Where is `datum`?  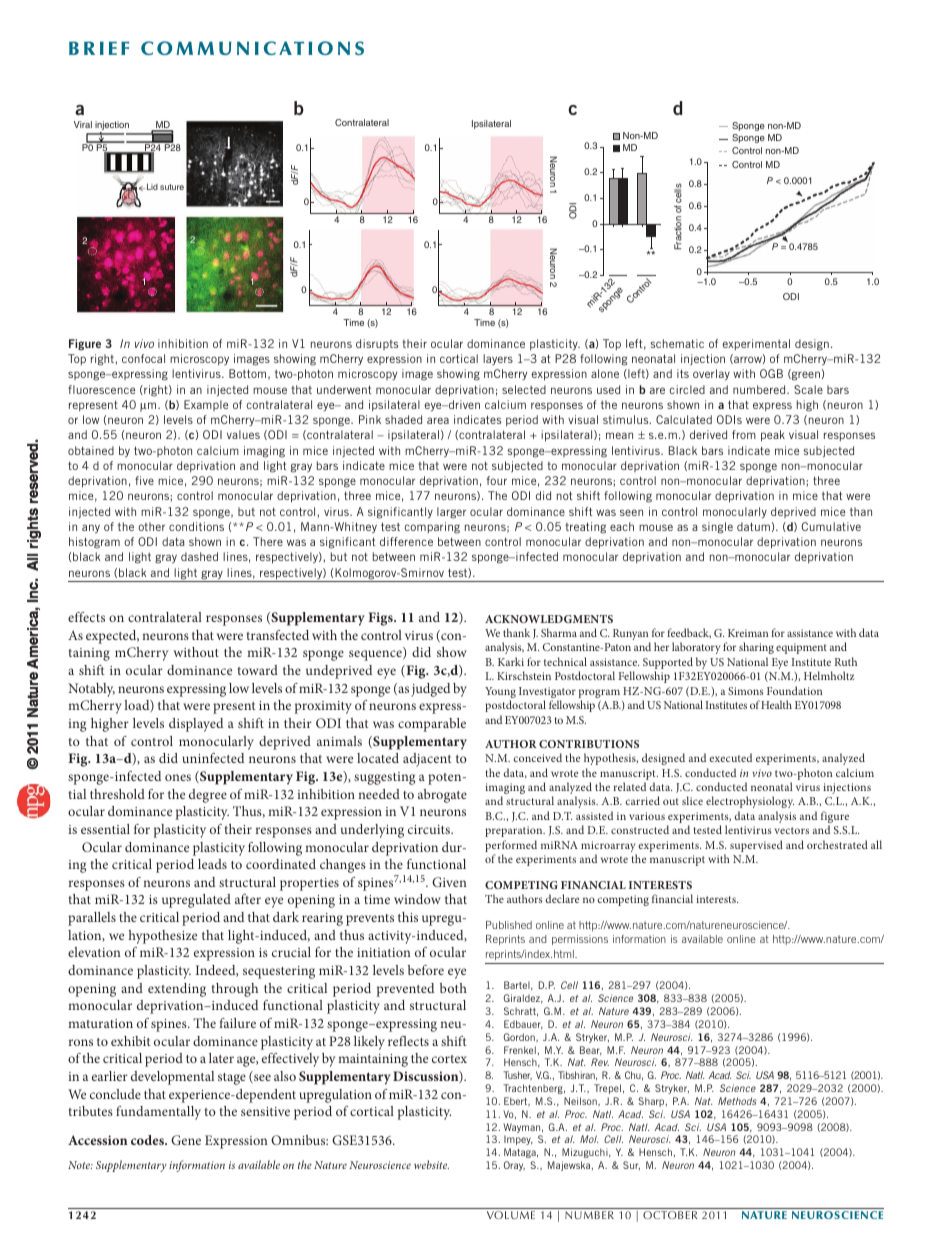 datum is located at coordinates (753, 526).
